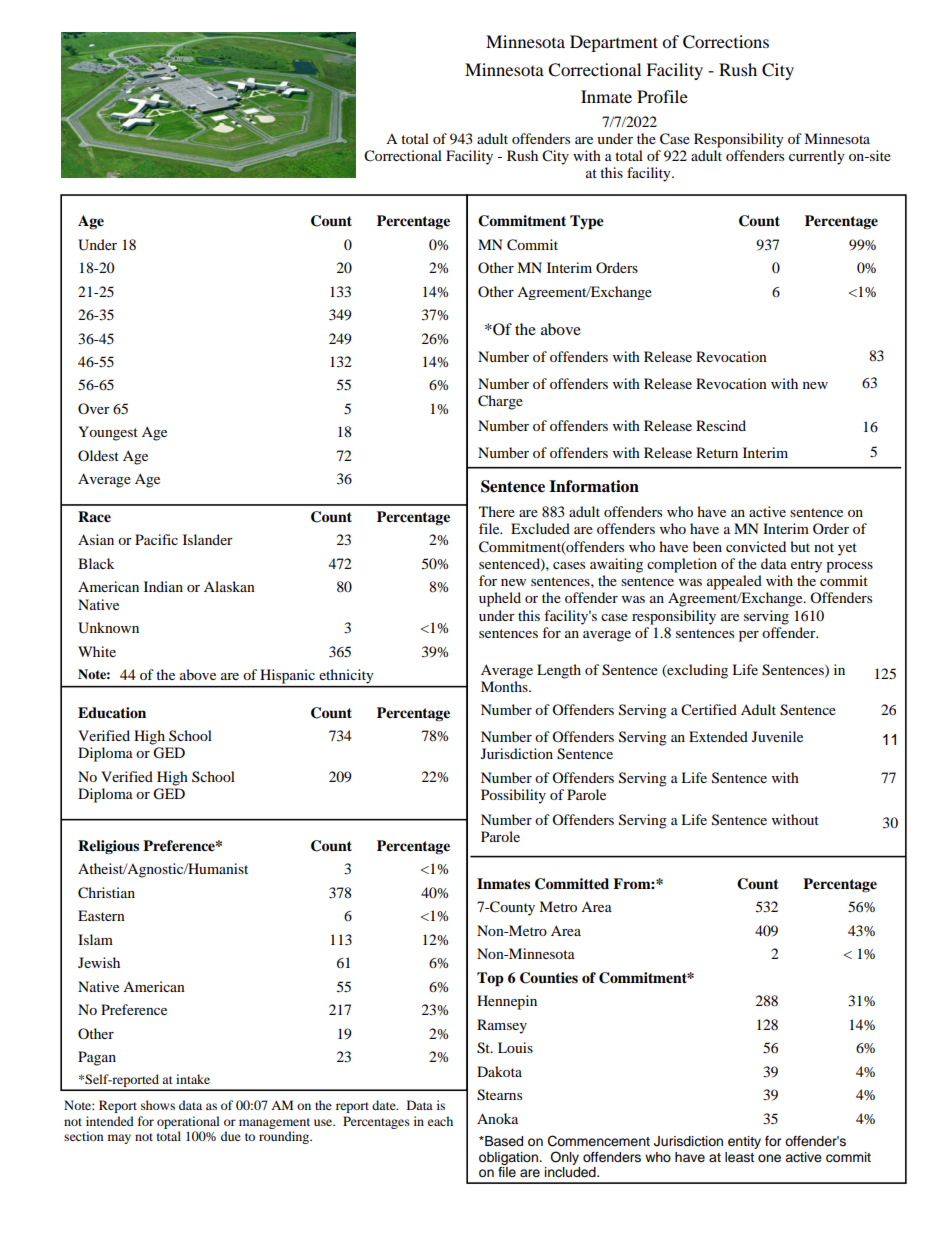 The height and width of the page is (1233, 952). What do you see at coordinates (614, 43) in the page?
I see `Department` at bounding box center [614, 43].
